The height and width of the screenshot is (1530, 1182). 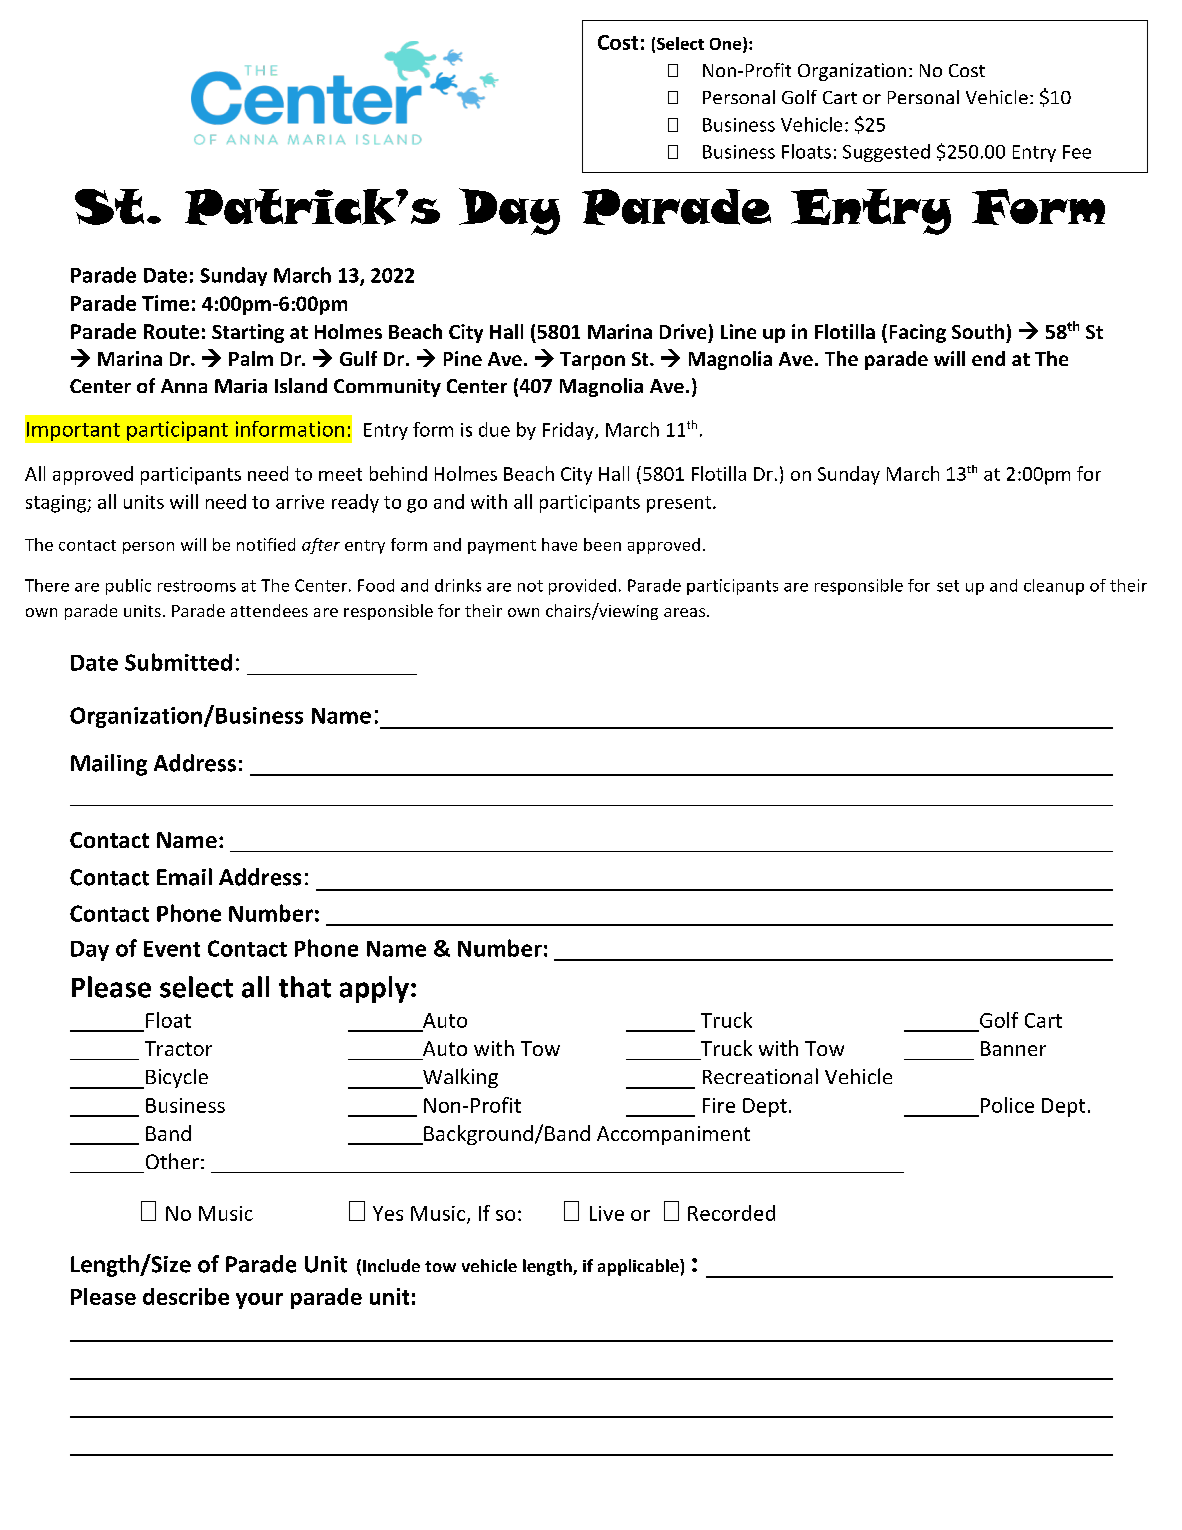 What do you see at coordinates (109, 765) in the screenshot?
I see `Mailing` at bounding box center [109, 765].
